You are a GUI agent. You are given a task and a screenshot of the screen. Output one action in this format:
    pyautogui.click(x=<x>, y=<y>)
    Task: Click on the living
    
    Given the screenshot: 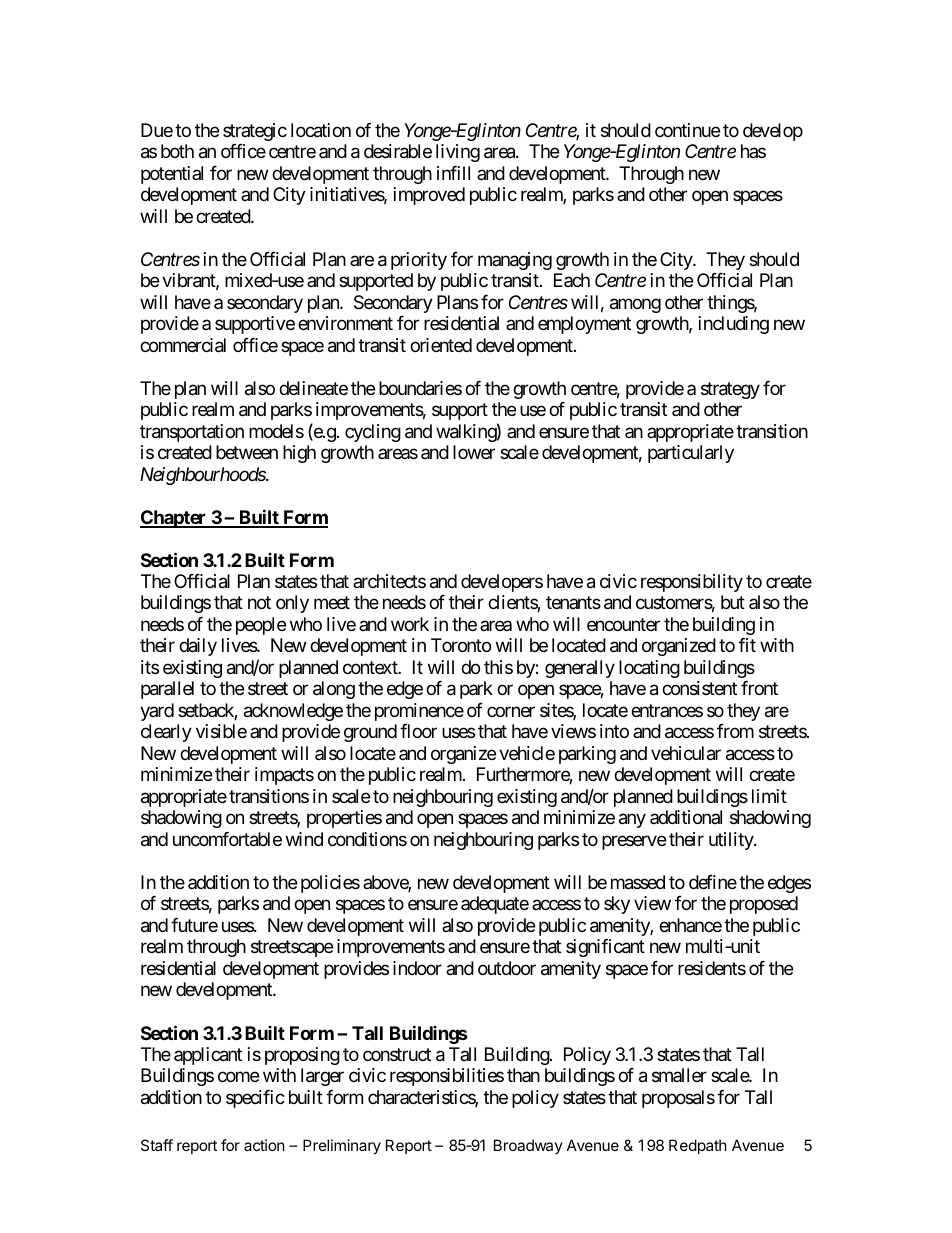 What is the action you would take?
    pyautogui.click(x=458, y=153)
